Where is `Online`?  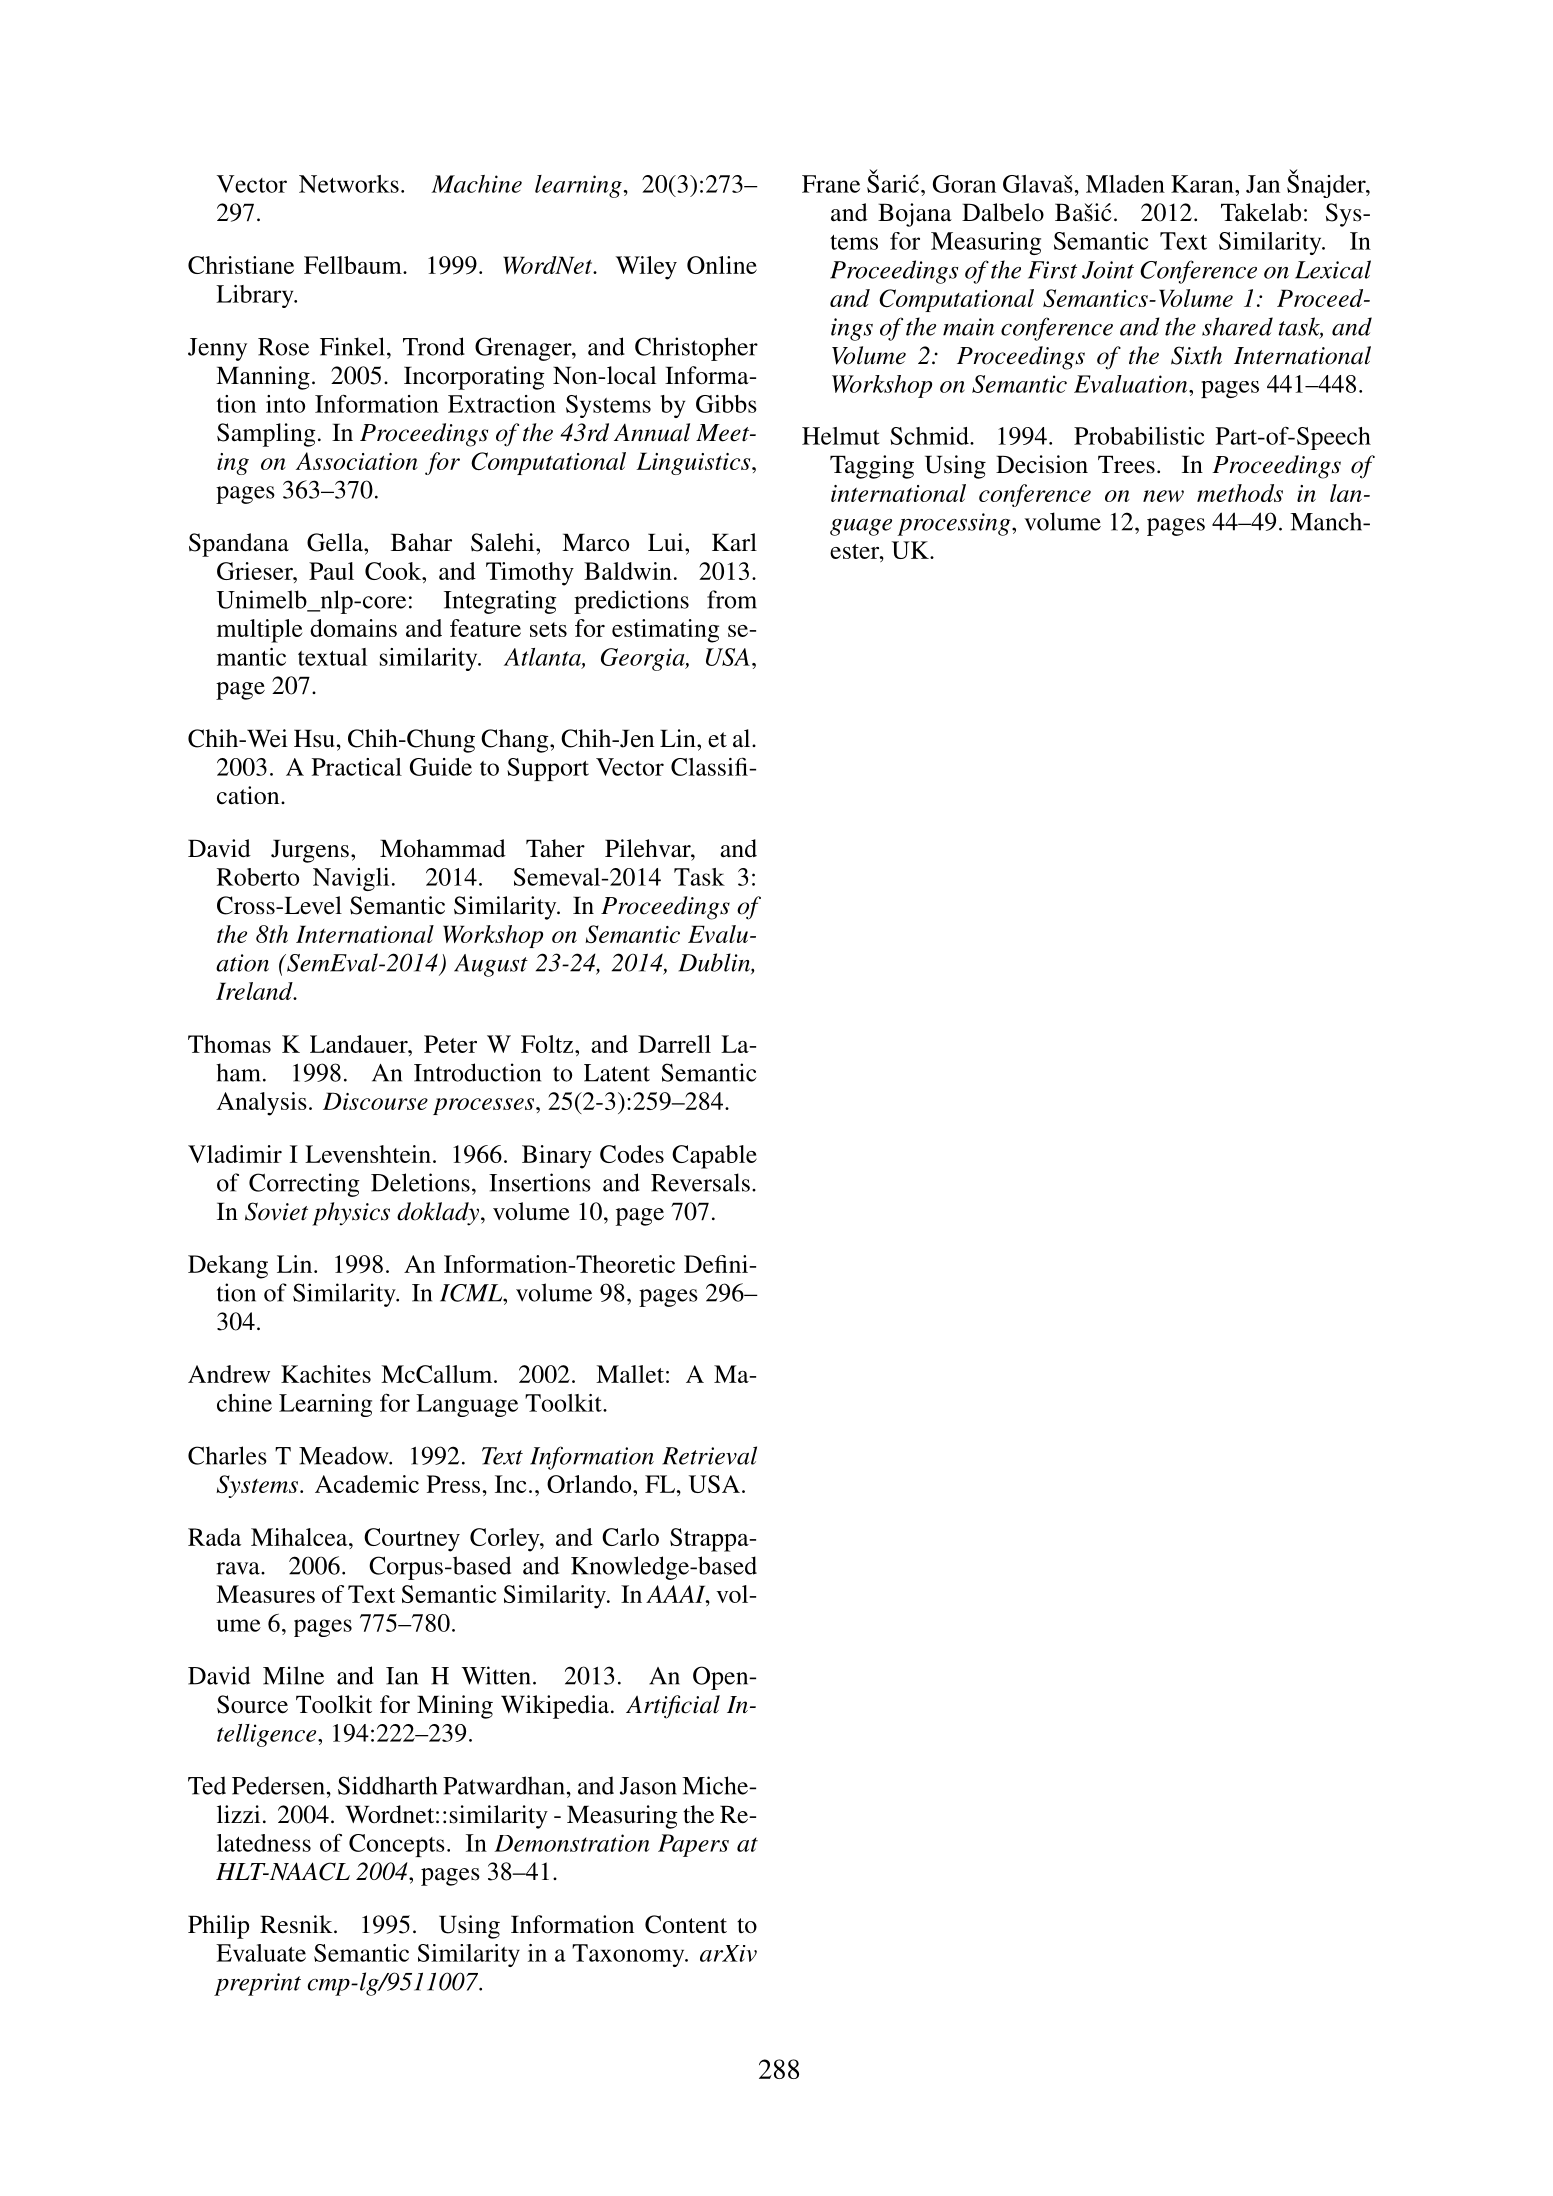
Online is located at coordinates (722, 265).
